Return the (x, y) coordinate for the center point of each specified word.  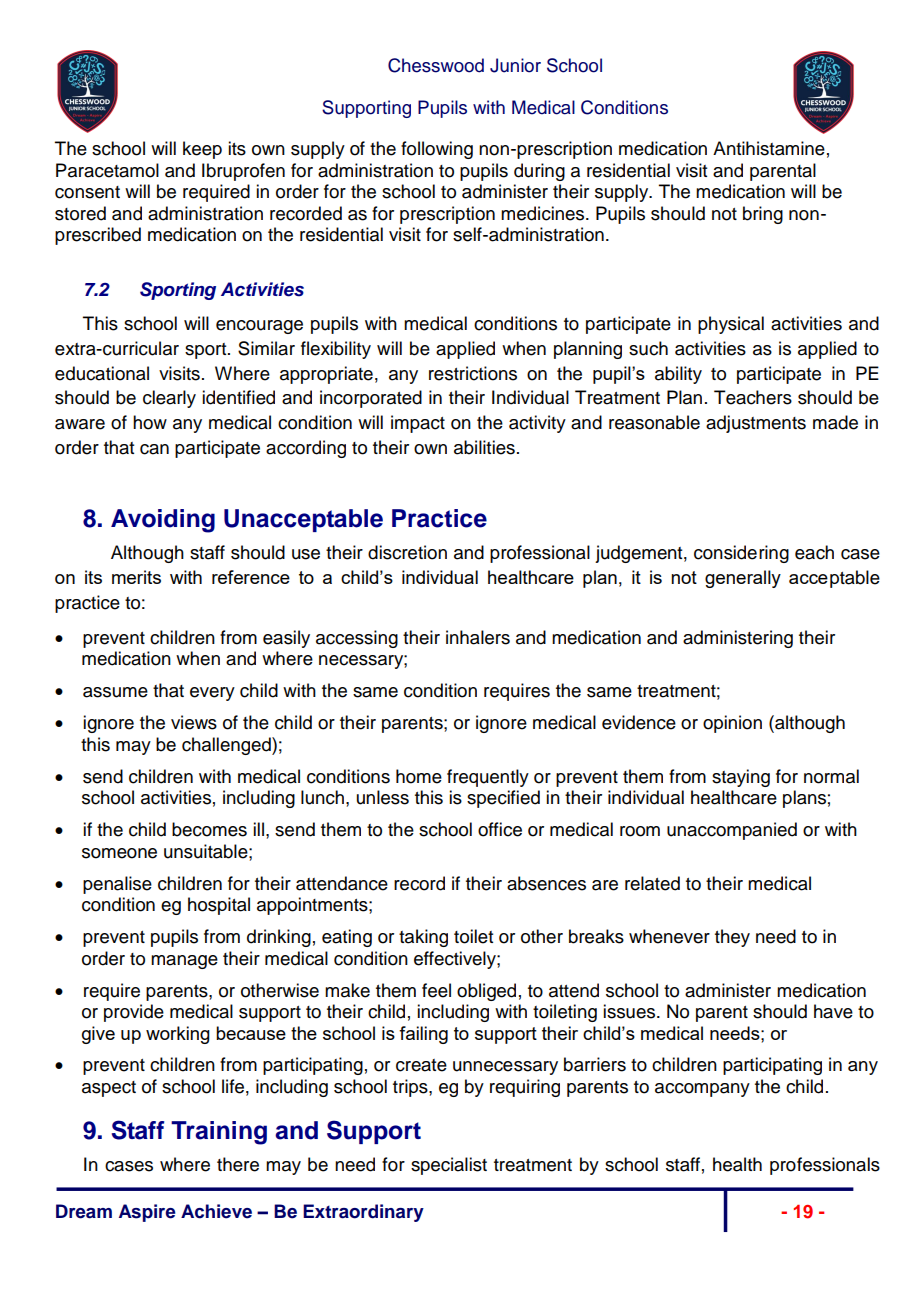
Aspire (147, 1213)
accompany (702, 1090)
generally (743, 579)
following (437, 150)
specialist (449, 1166)
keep (202, 150)
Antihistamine (769, 148)
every (212, 694)
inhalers (478, 637)
